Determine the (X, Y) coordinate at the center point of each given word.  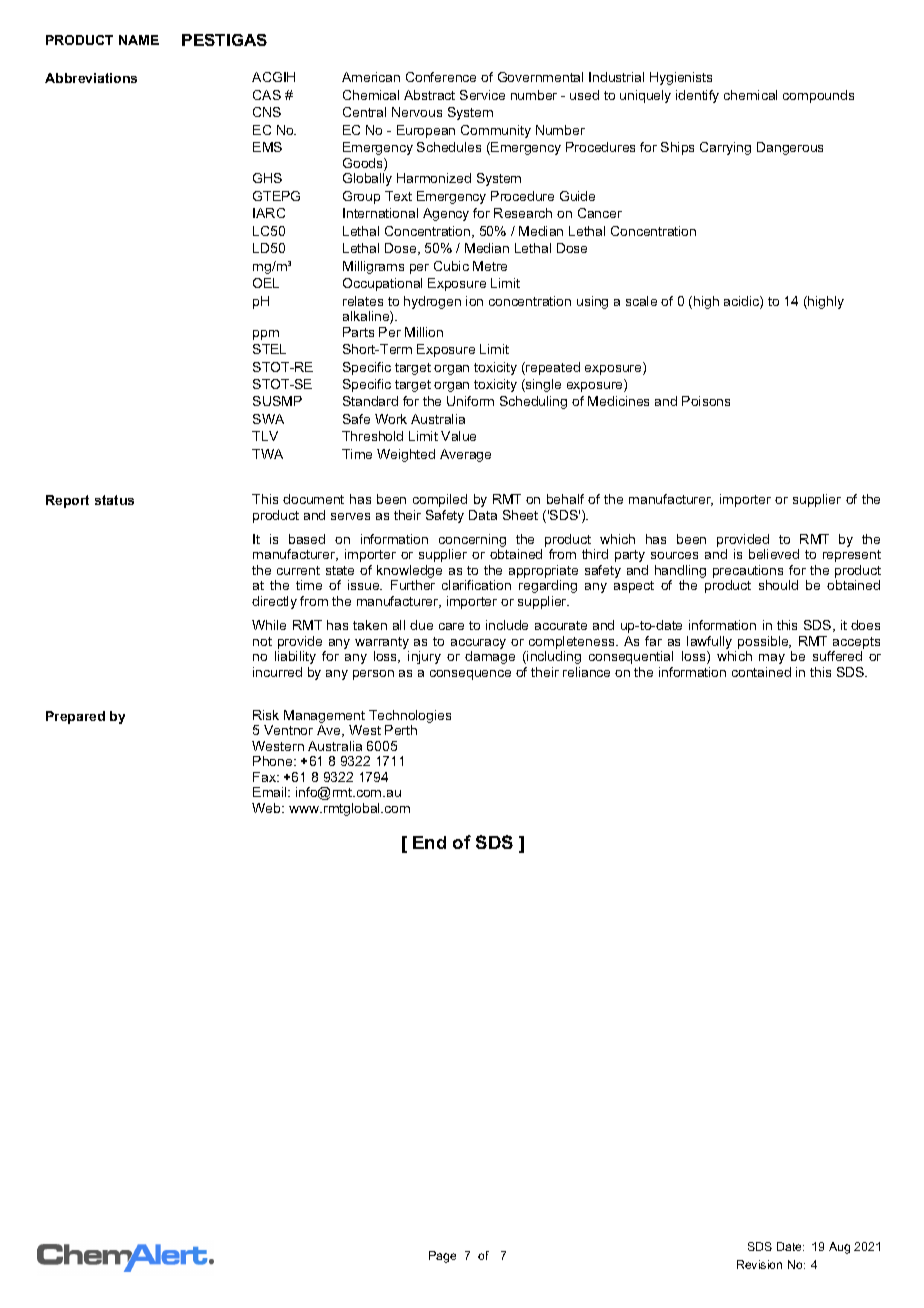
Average (465, 455)
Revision (759, 1264)
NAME (139, 40)
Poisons (706, 401)
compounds (818, 96)
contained (761, 672)
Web (267, 808)
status (114, 500)
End (429, 842)
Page (442, 1257)
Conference (441, 77)
